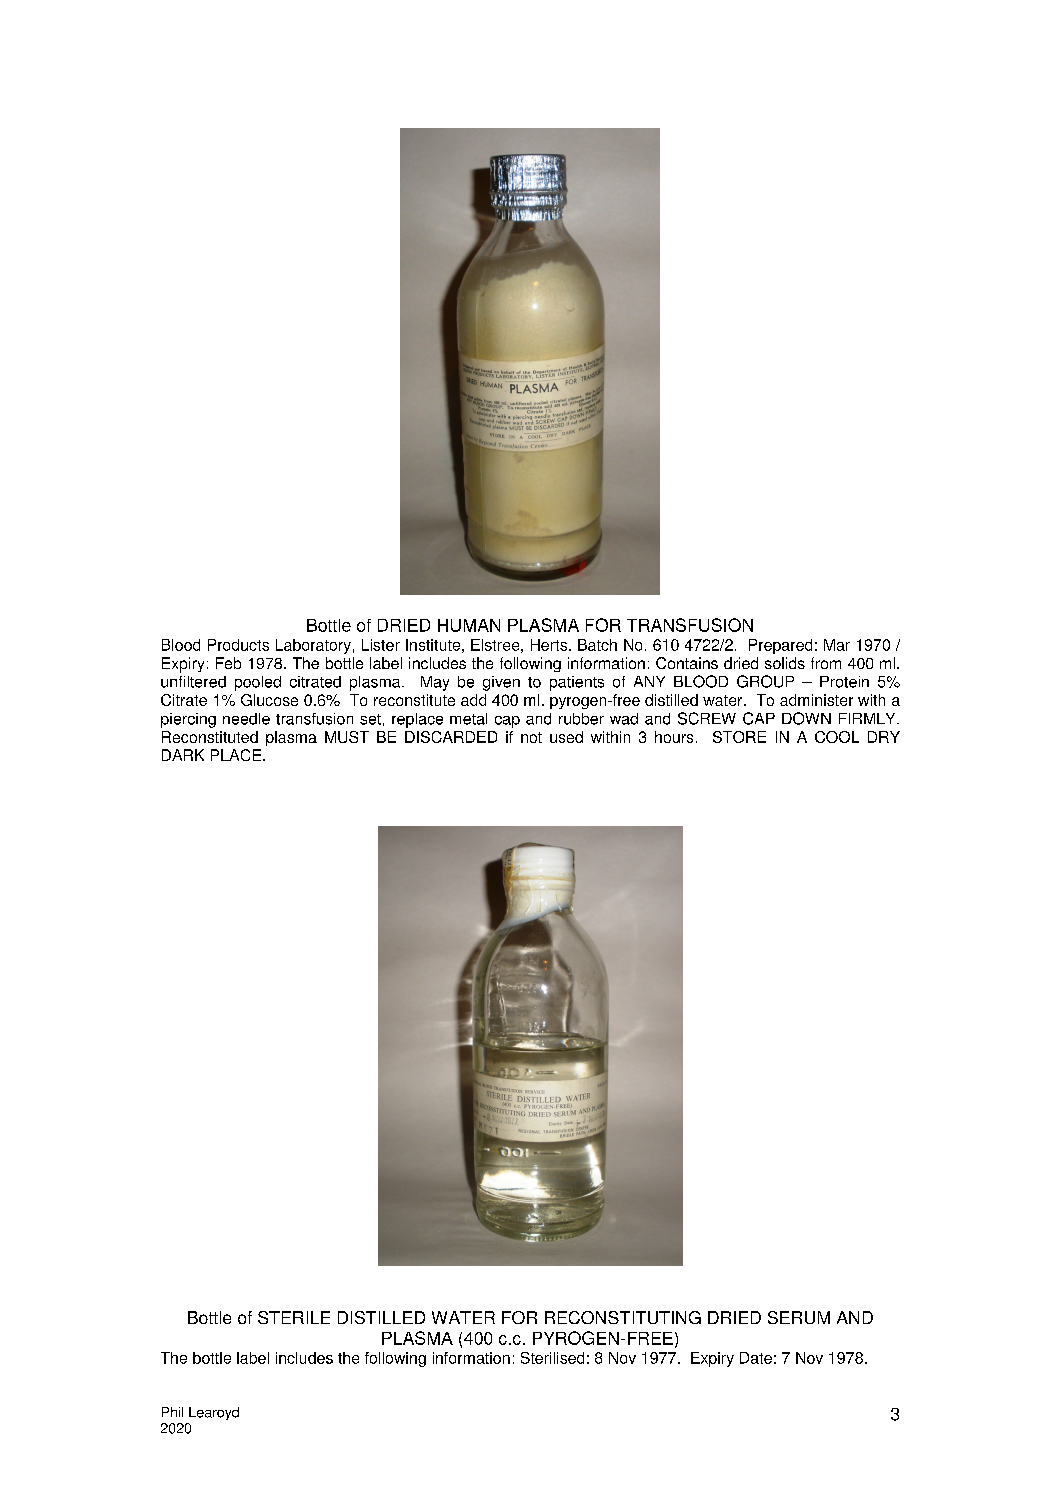 The width and height of the image is (1060, 1500). Describe the element at coordinates (837, 737) in the image. I see `COOL` at that location.
